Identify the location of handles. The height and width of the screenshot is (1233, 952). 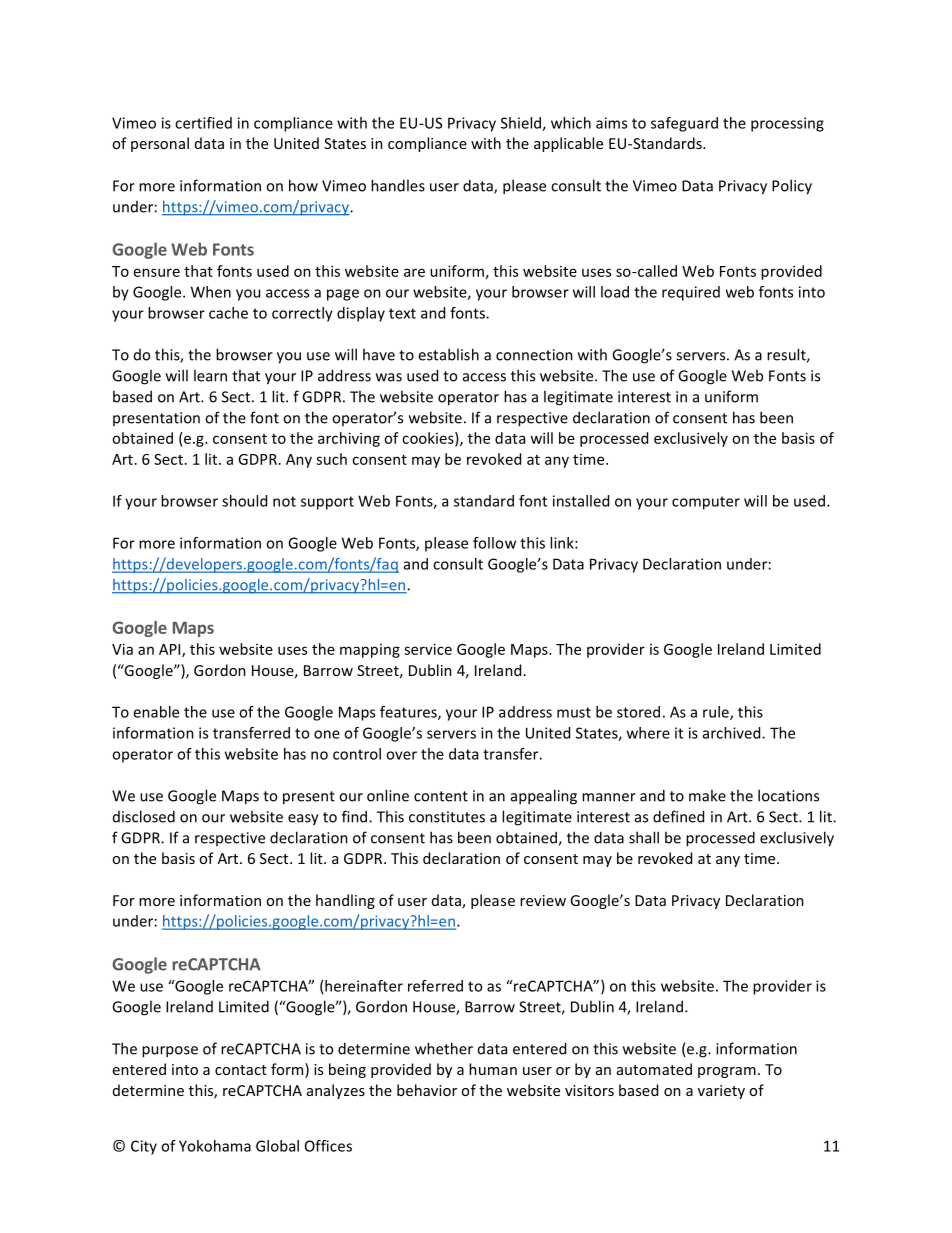
(398, 185).
